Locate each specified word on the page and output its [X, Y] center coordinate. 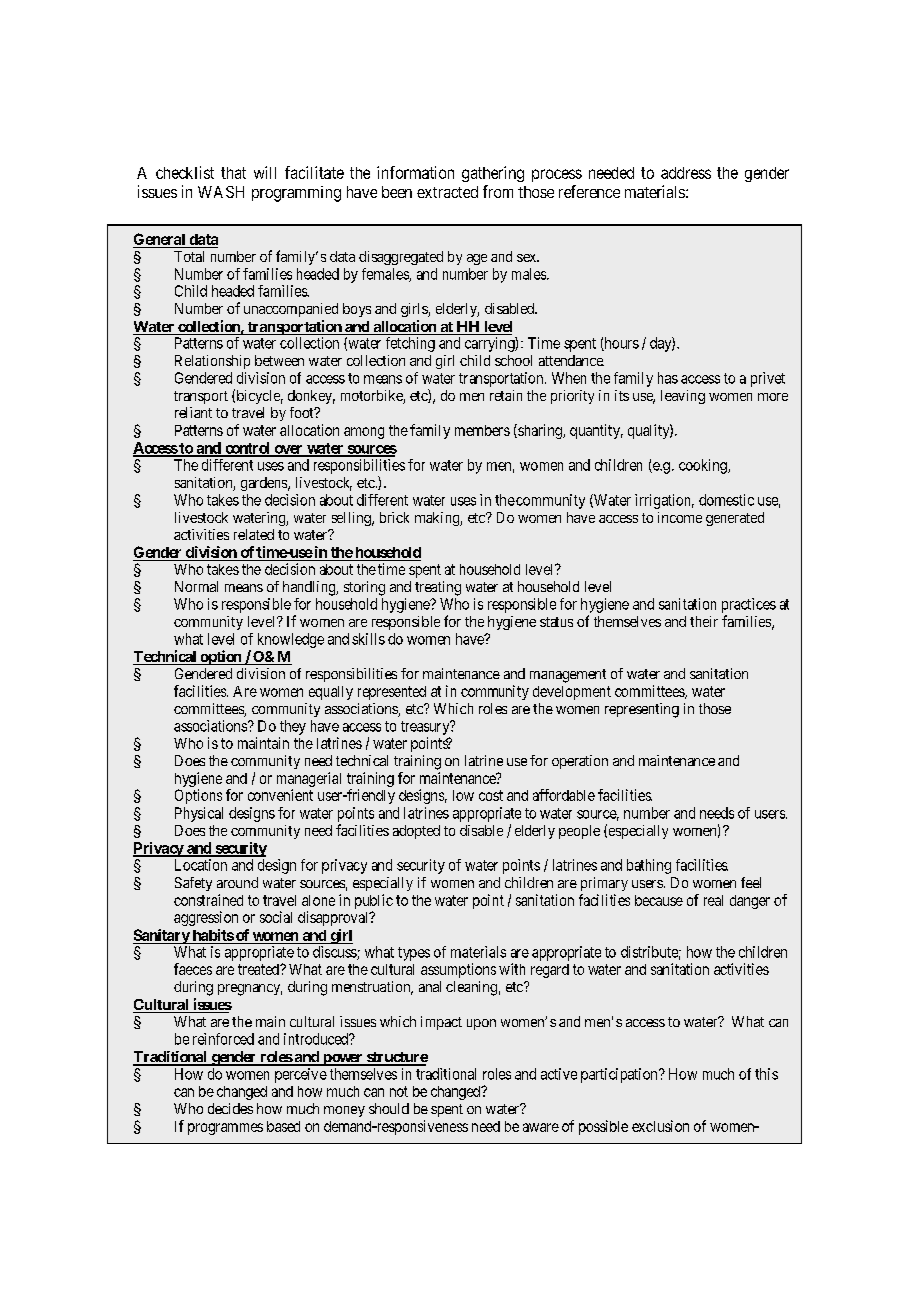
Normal [196, 586]
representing [642, 710]
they [293, 727]
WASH [221, 192]
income [680, 517]
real [713, 900]
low [463, 795]
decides [230, 1108]
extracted [447, 192]
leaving [683, 397]
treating [438, 588]
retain [506, 395]
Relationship [212, 362]
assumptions [458, 970]
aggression [206, 918]
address [686, 173]
